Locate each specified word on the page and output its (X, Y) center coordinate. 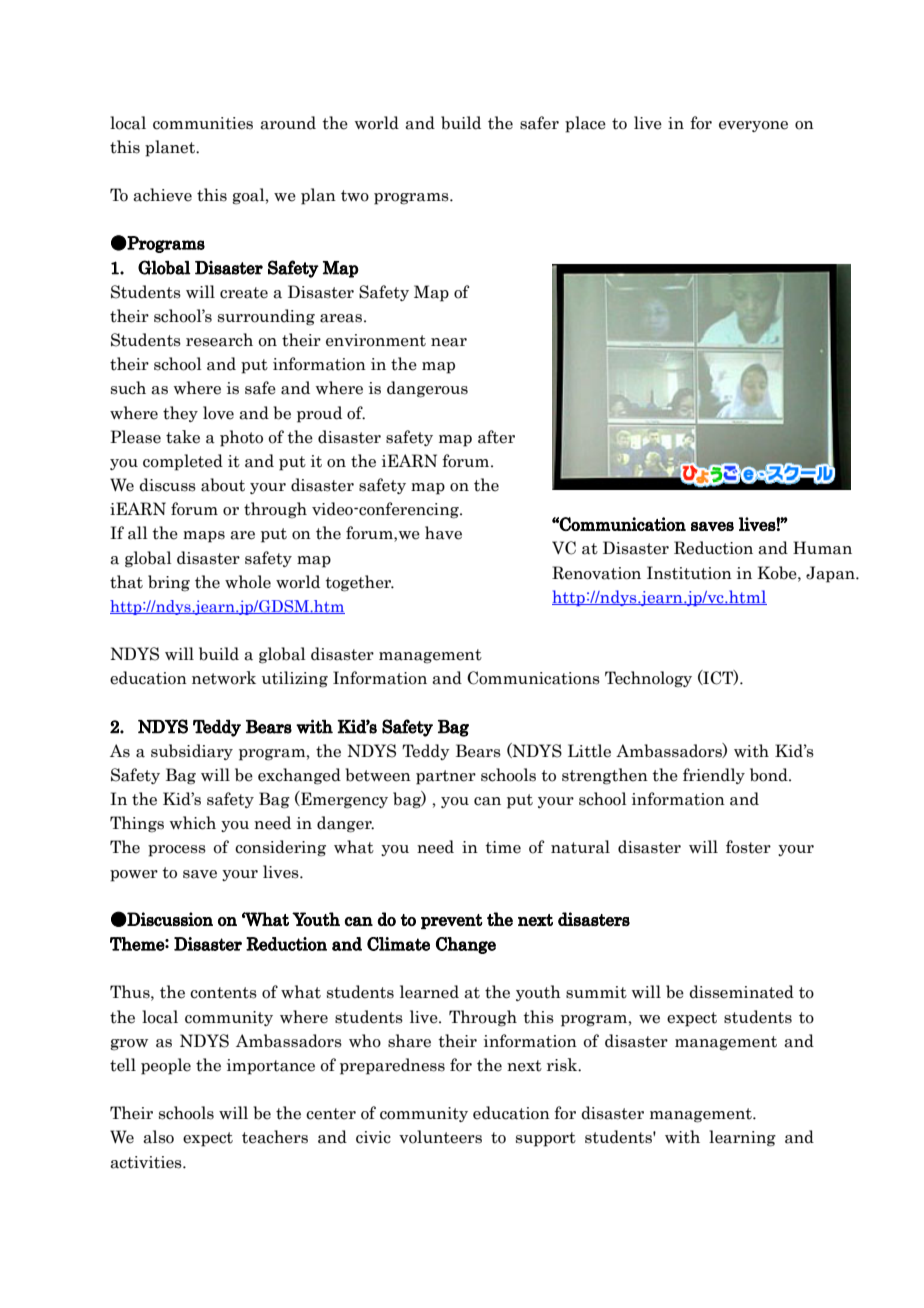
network (224, 678)
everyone (753, 126)
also (158, 1137)
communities (203, 123)
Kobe (778, 573)
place (585, 124)
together (359, 583)
